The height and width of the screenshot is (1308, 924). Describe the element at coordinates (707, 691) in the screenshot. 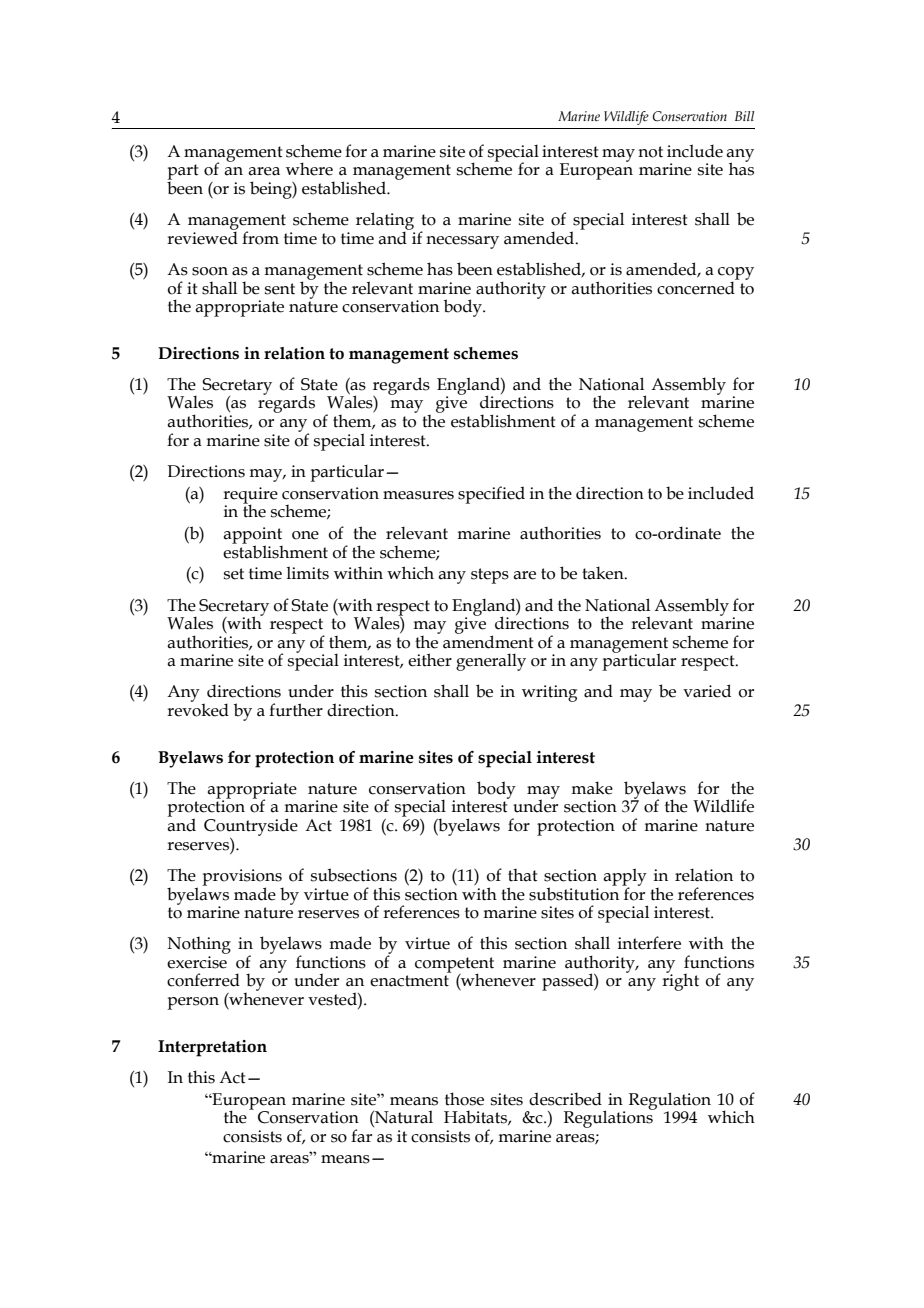

I see `varied` at that location.
